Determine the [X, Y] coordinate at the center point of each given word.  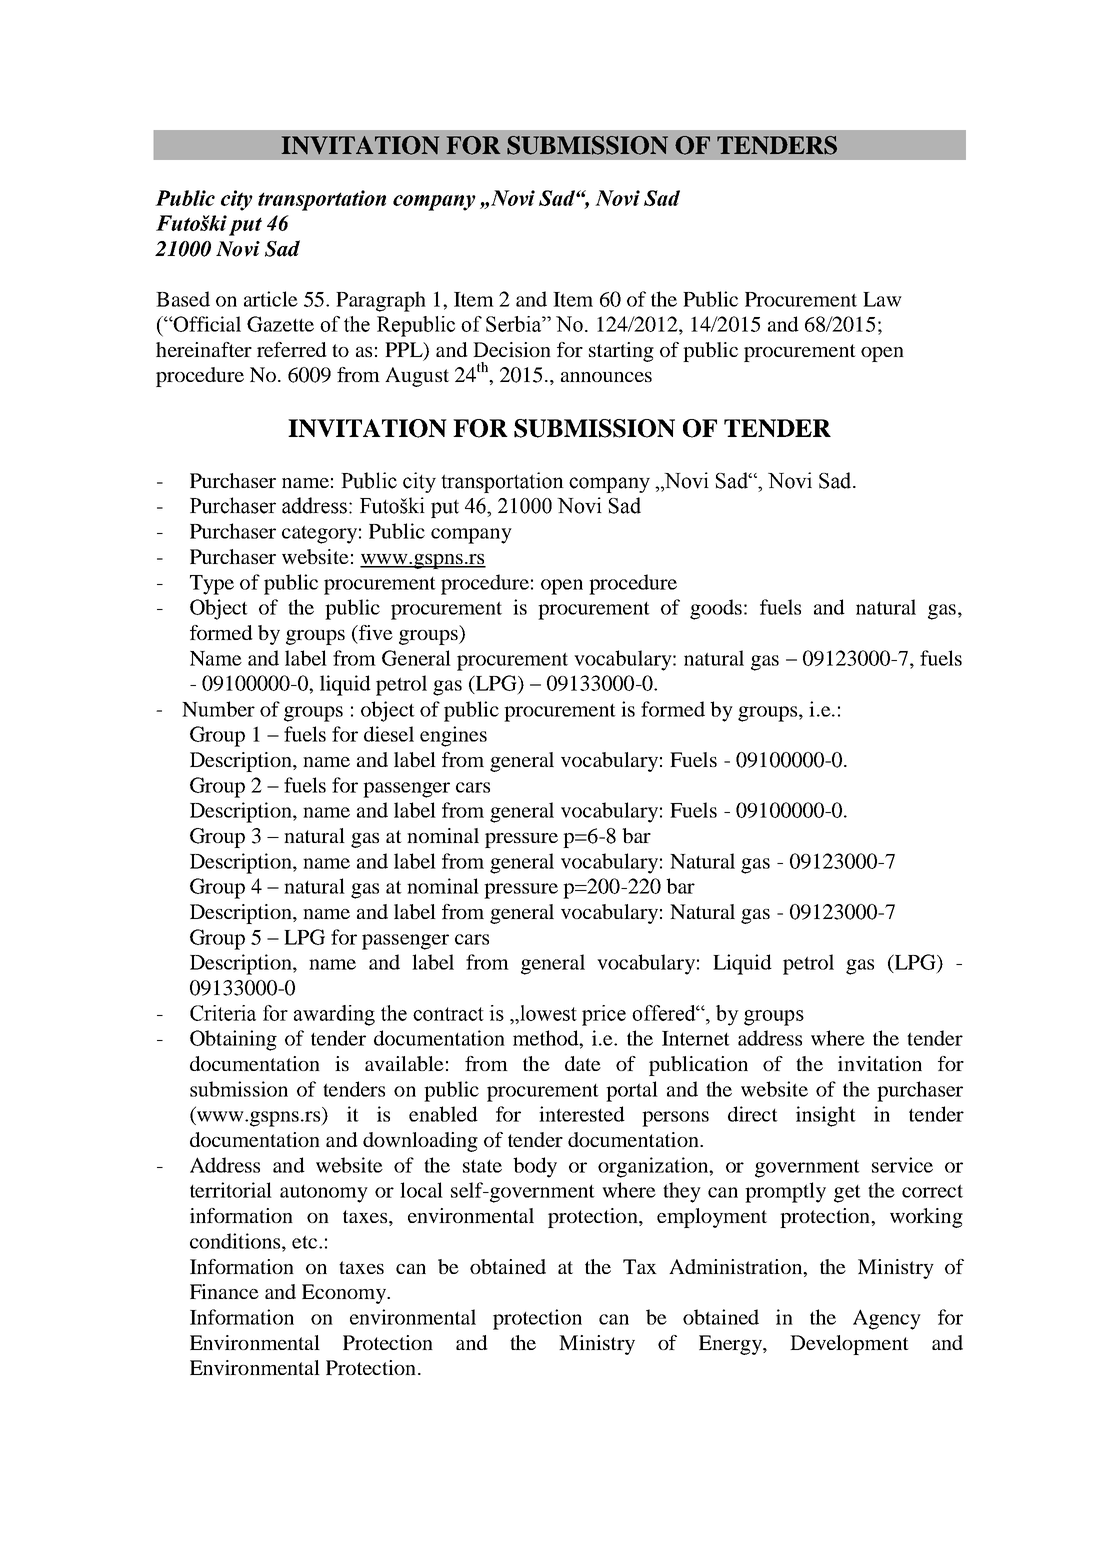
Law [882, 299]
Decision [512, 349]
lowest [547, 1014]
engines [453, 736]
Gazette [280, 324]
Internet [696, 1038]
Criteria [223, 1013]
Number [218, 709]
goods [716, 609]
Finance [224, 1291]
